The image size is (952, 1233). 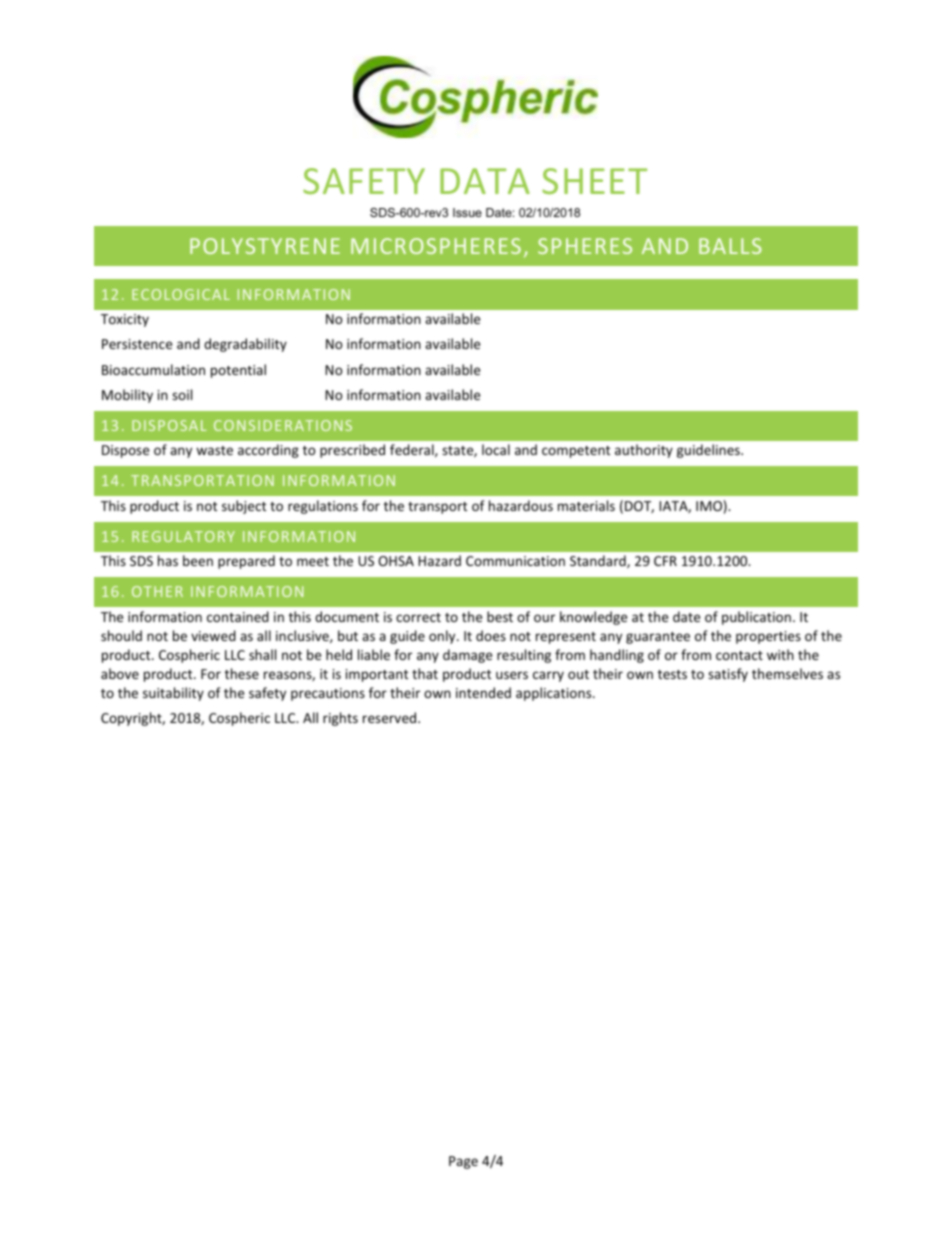 What do you see at coordinates (340, 719) in the image?
I see `rights` at bounding box center [340, 719].
